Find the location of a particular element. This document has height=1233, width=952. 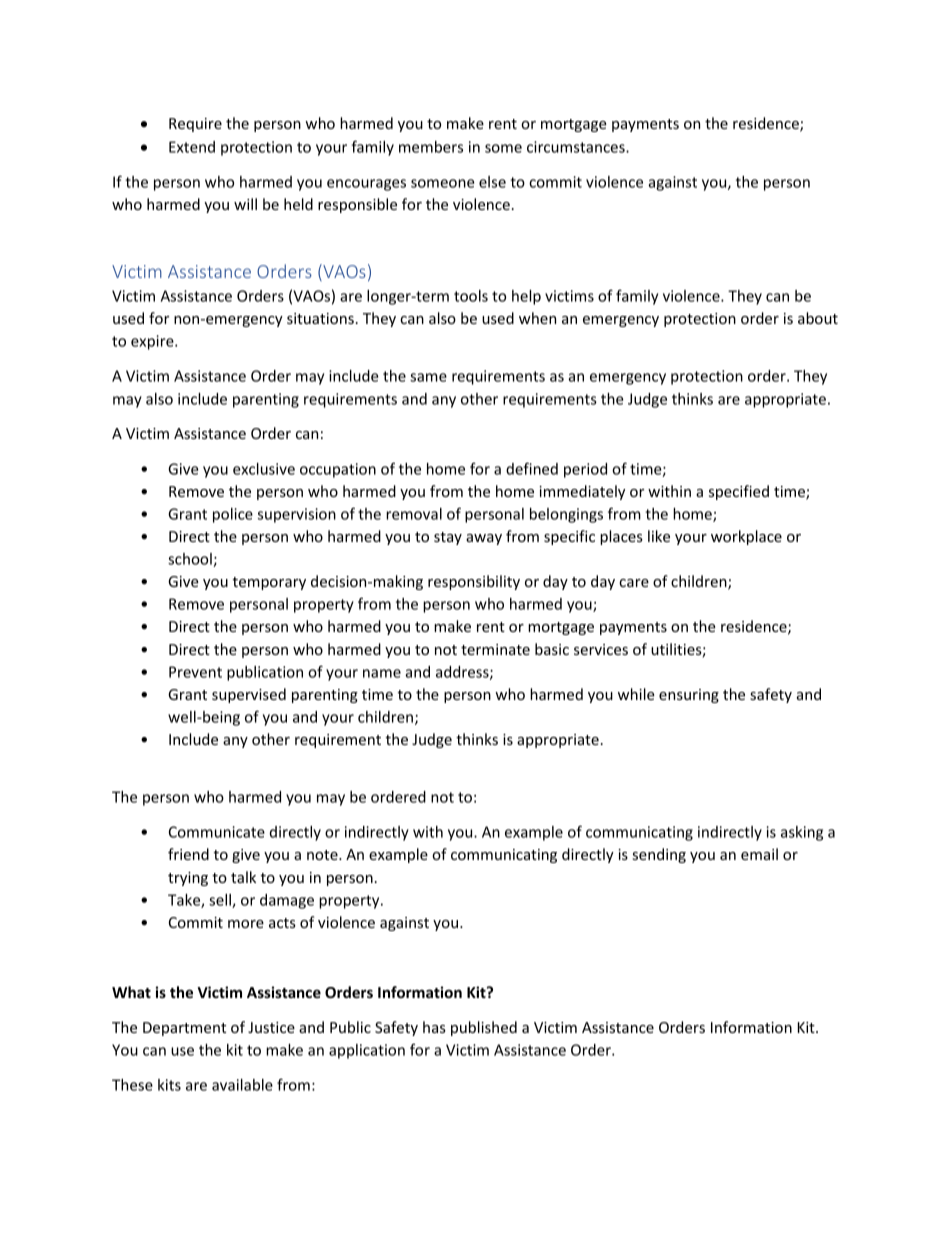

defined is located at coordinates (532, 468).
